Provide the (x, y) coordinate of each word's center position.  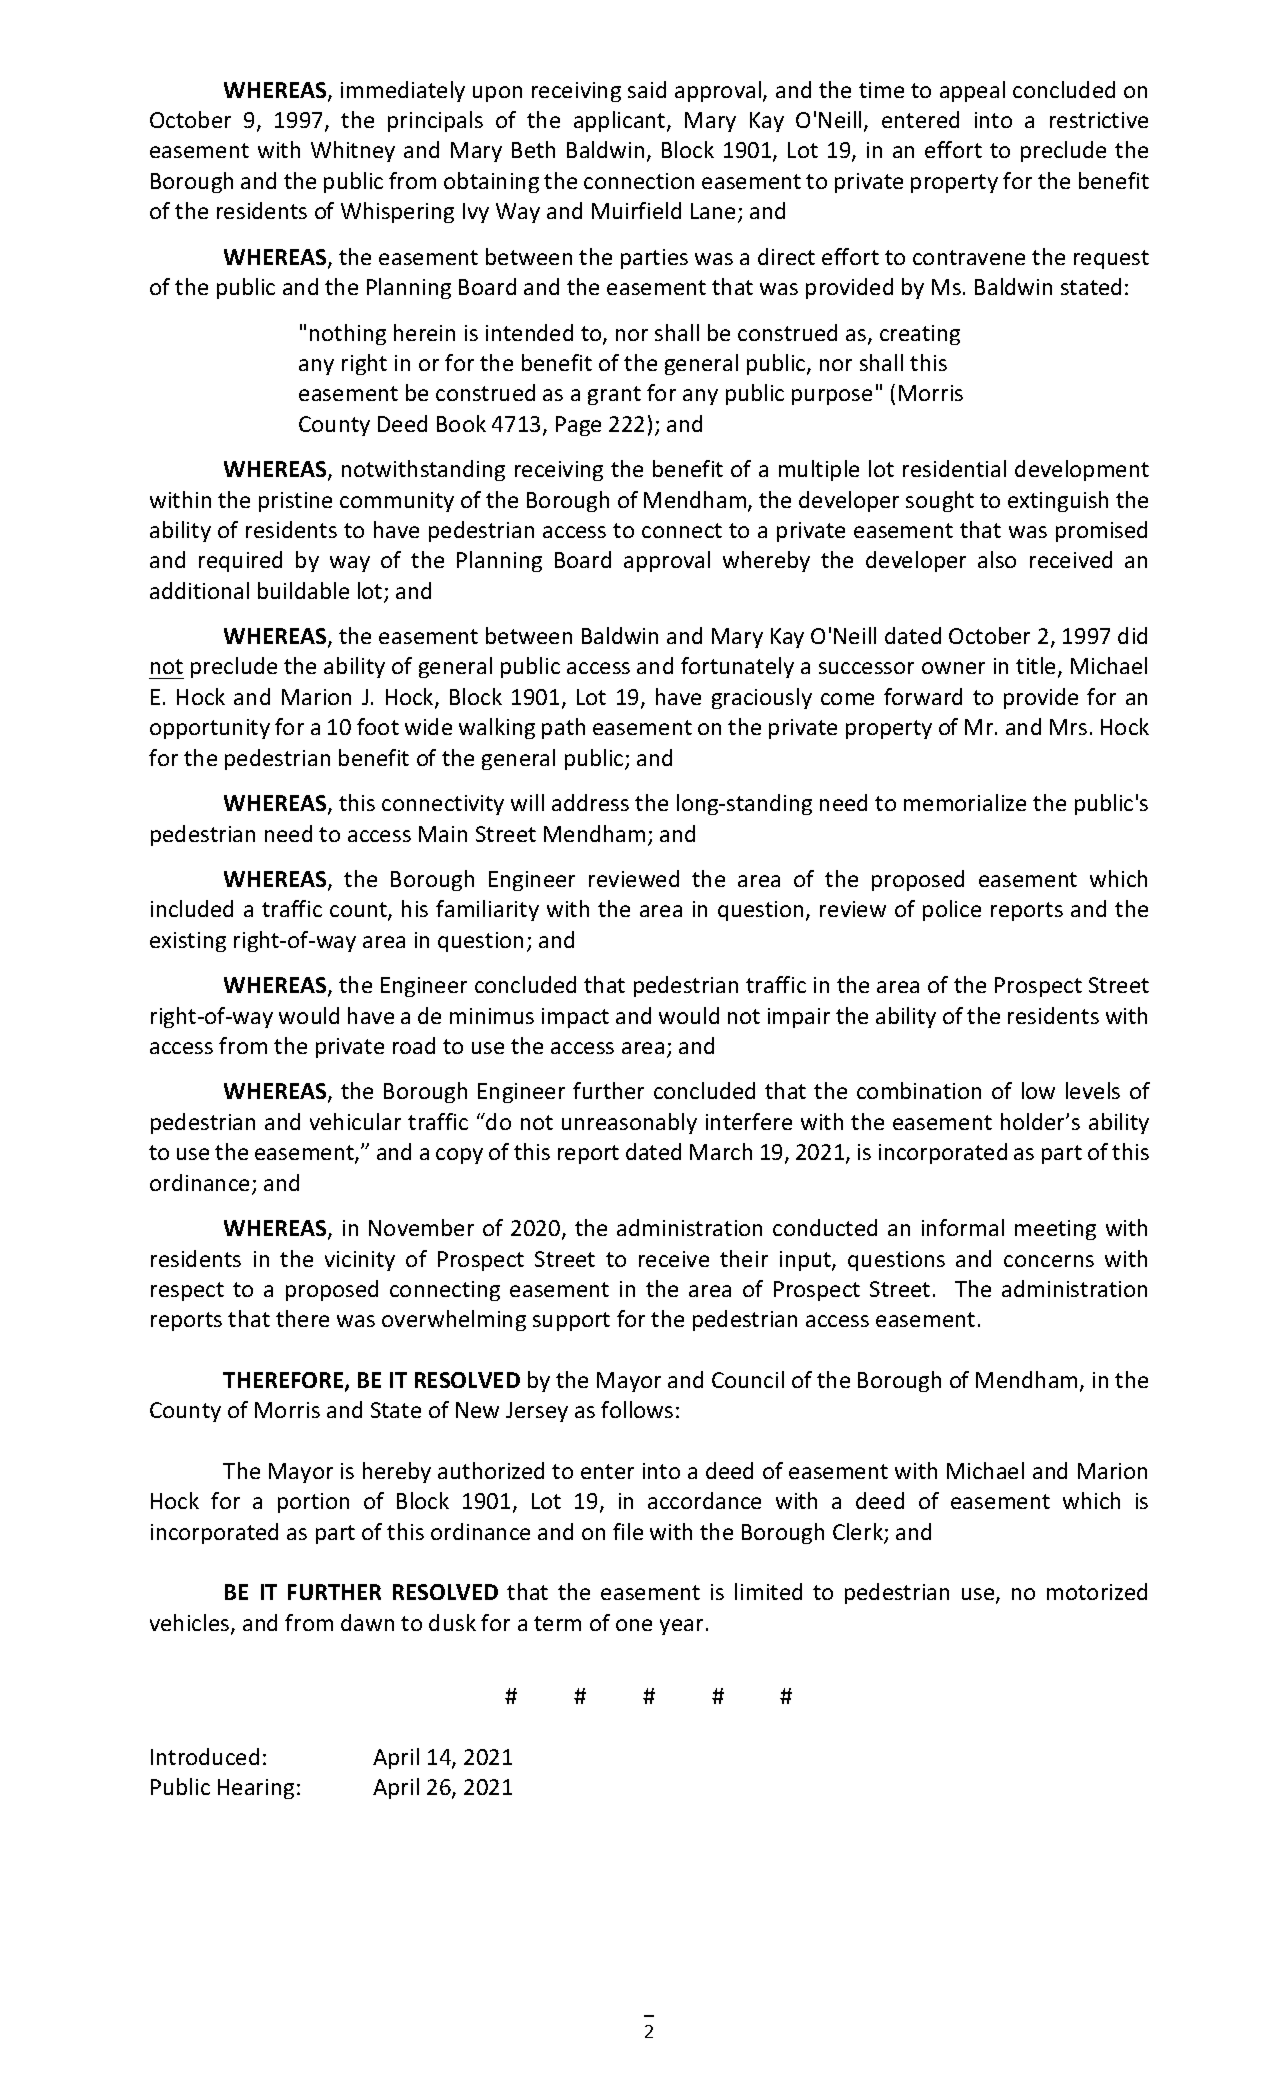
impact (575, 1018)
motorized (1097, 1591)
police (952, 910)
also (997, 559)
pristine (295, 502)
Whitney (353, 151)
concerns (1049, 1261)
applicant (621, 121)
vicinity (360, 1261)
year (681, 1627)
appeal (972, 91)
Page (578, 426)
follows (637, 1409)
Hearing (256, 1789)
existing (188, 942)
